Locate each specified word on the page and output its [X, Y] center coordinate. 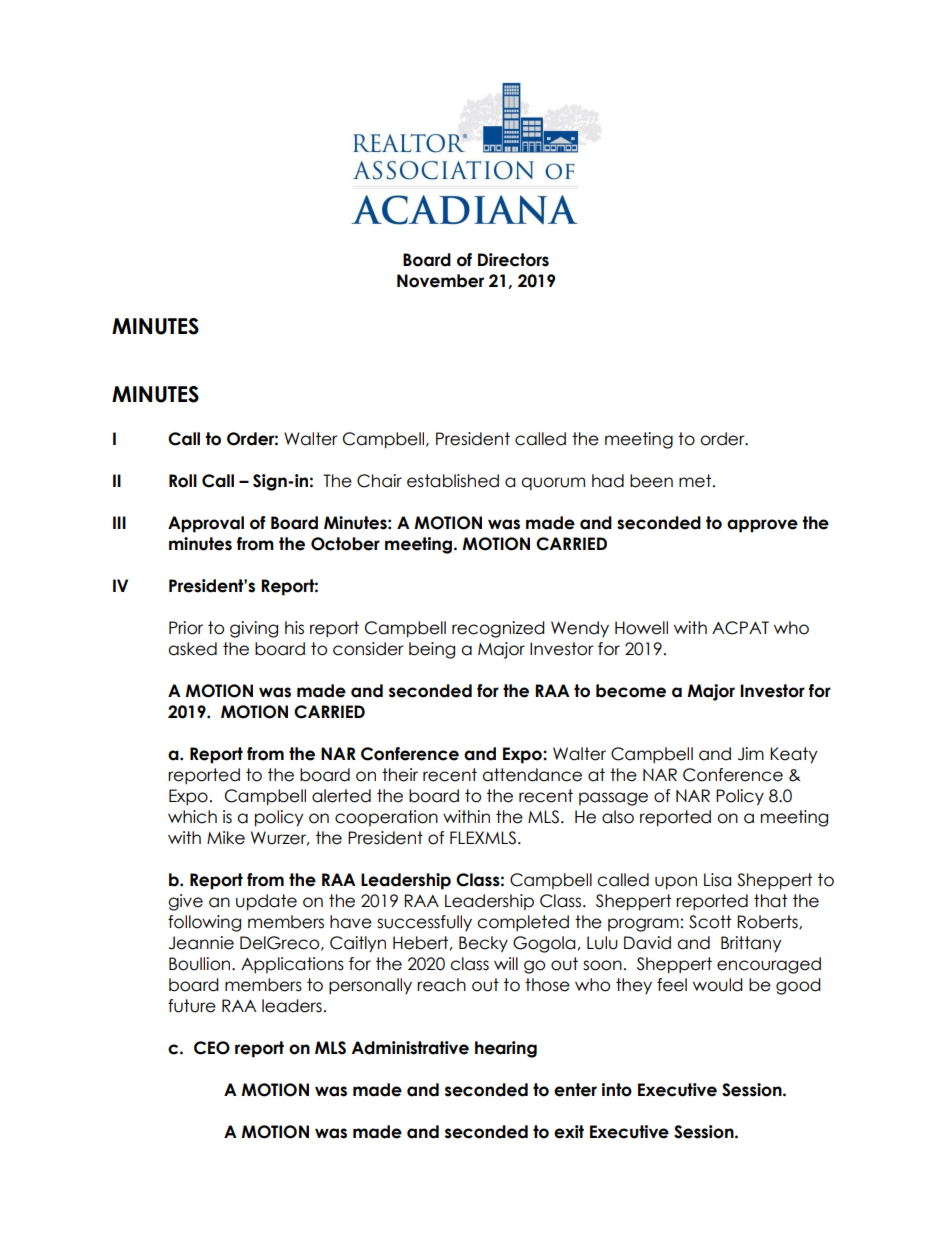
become [631, 691]
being [432, 650]
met [696, 481]
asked [192, 649]
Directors [513, 260]
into [617, 1090]
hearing [506, 1049]
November [440, 281]
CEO [212, 1048]
